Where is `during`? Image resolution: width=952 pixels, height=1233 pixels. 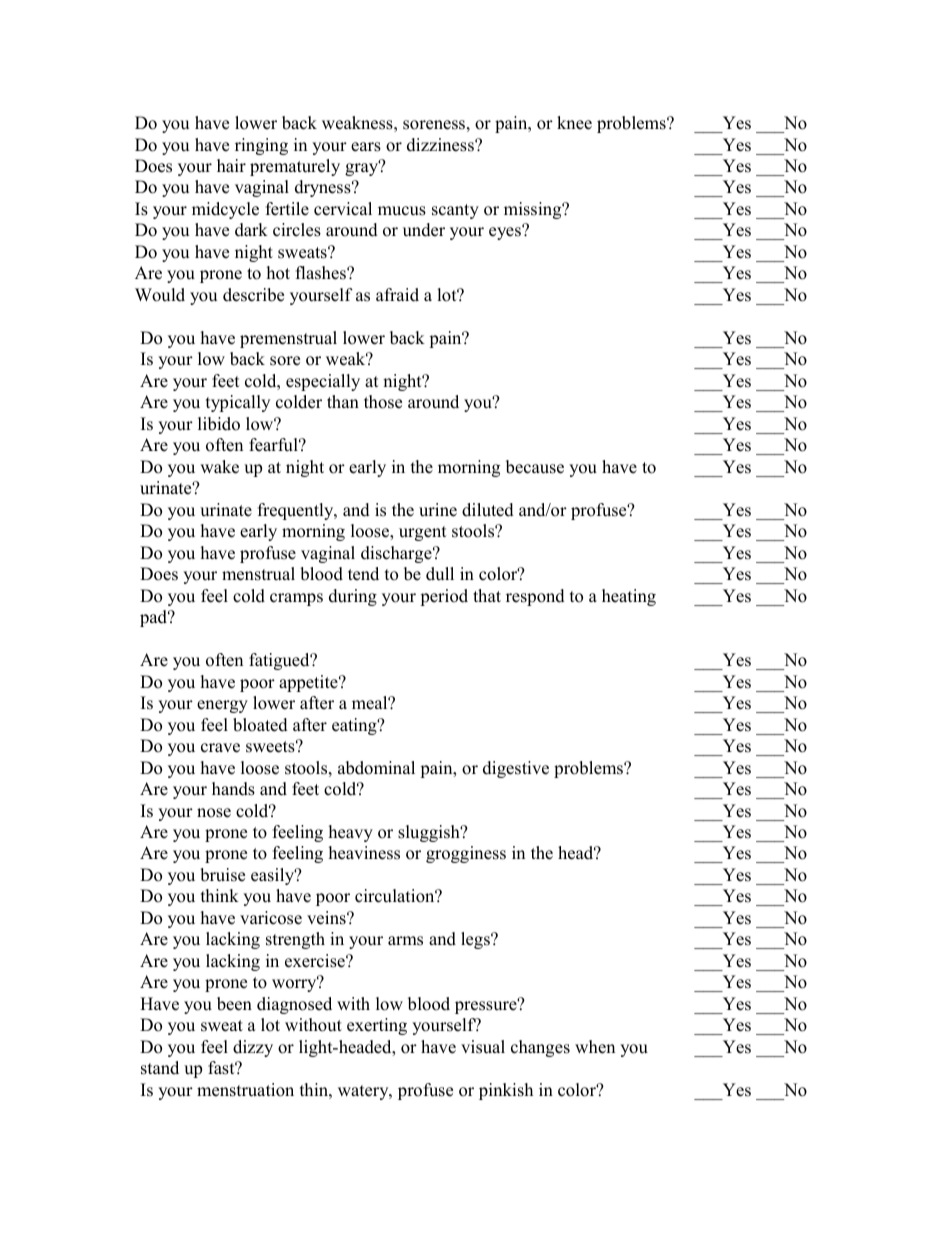 during is located at coordinates (353, 597).
